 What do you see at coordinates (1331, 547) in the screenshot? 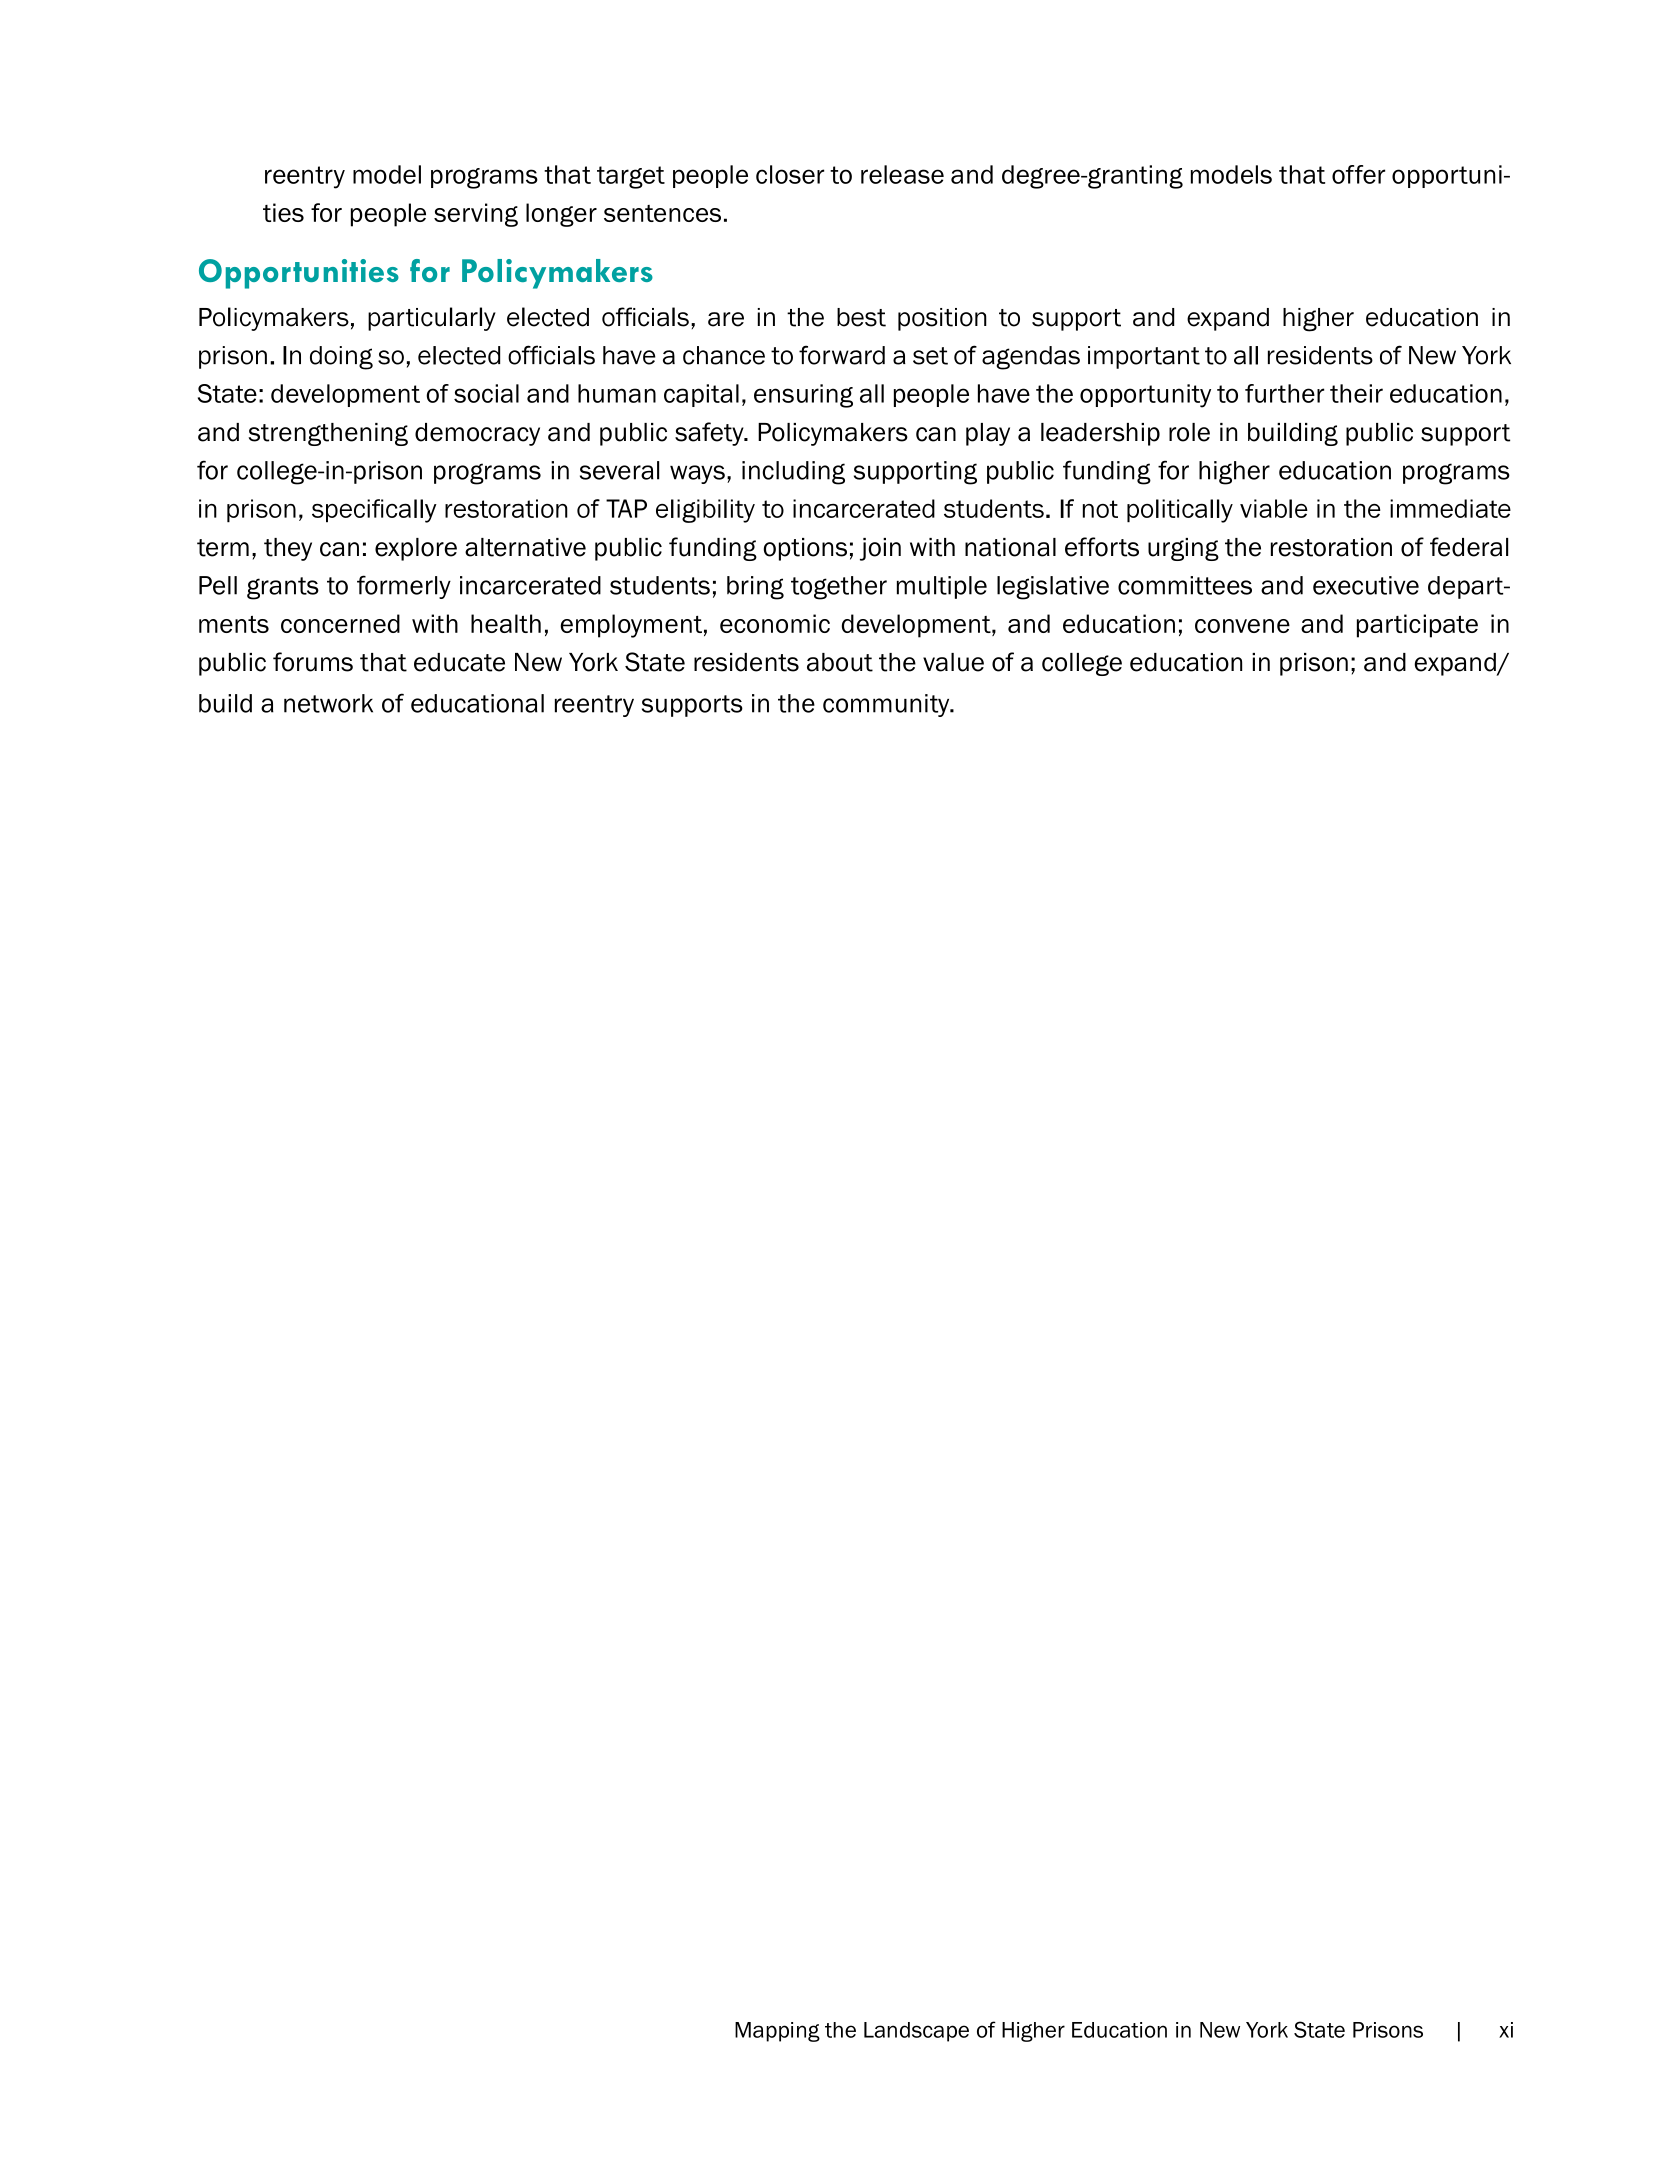
I see `restoration` at bounding box center [1331, 547].
